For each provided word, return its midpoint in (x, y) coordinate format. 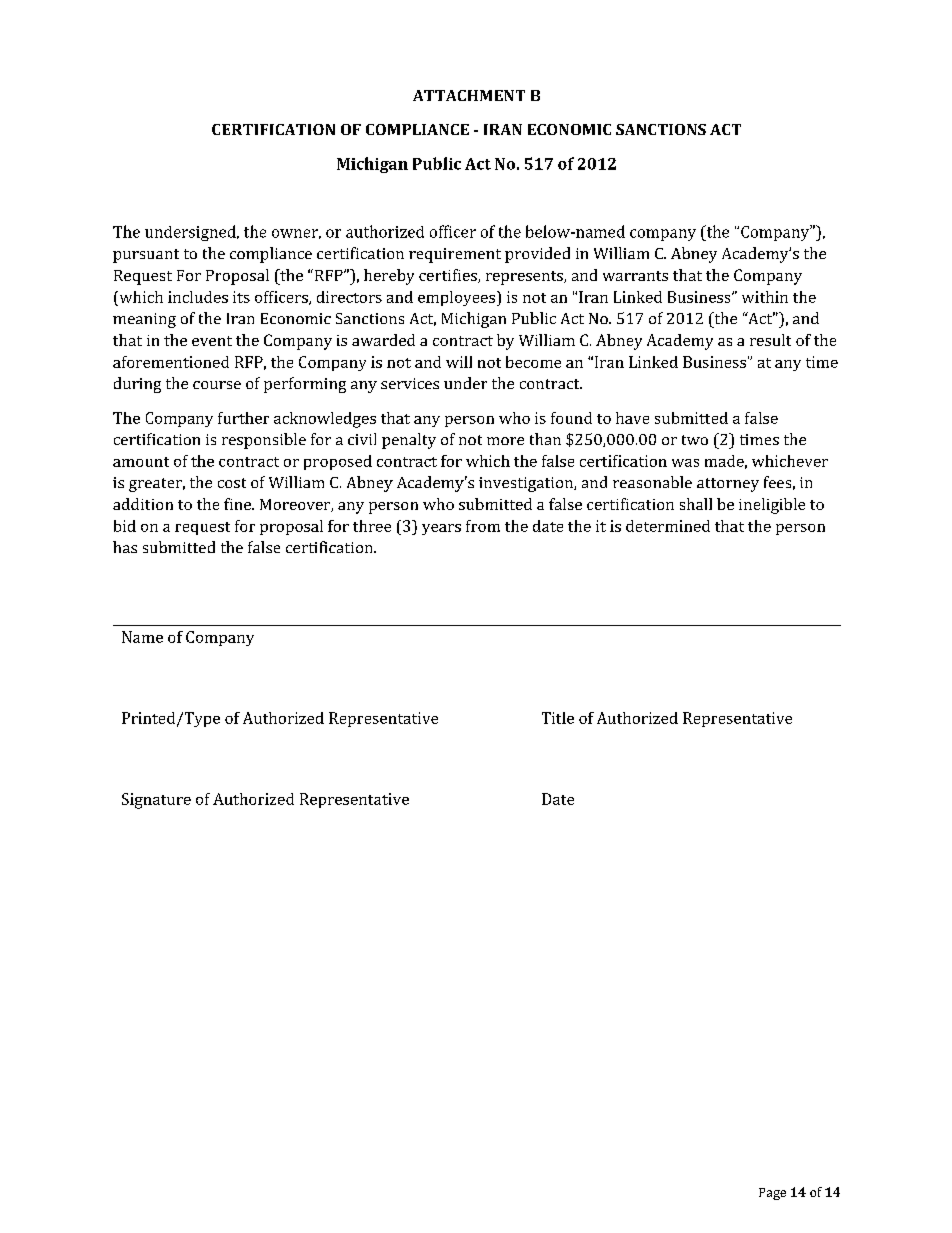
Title (558, 718)
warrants (635, 276)
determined (668, 526)
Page (772, 1194)
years (441, 529)
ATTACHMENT (469, 95)
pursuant (146, 256)
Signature (156, 801)
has (125, 547)
